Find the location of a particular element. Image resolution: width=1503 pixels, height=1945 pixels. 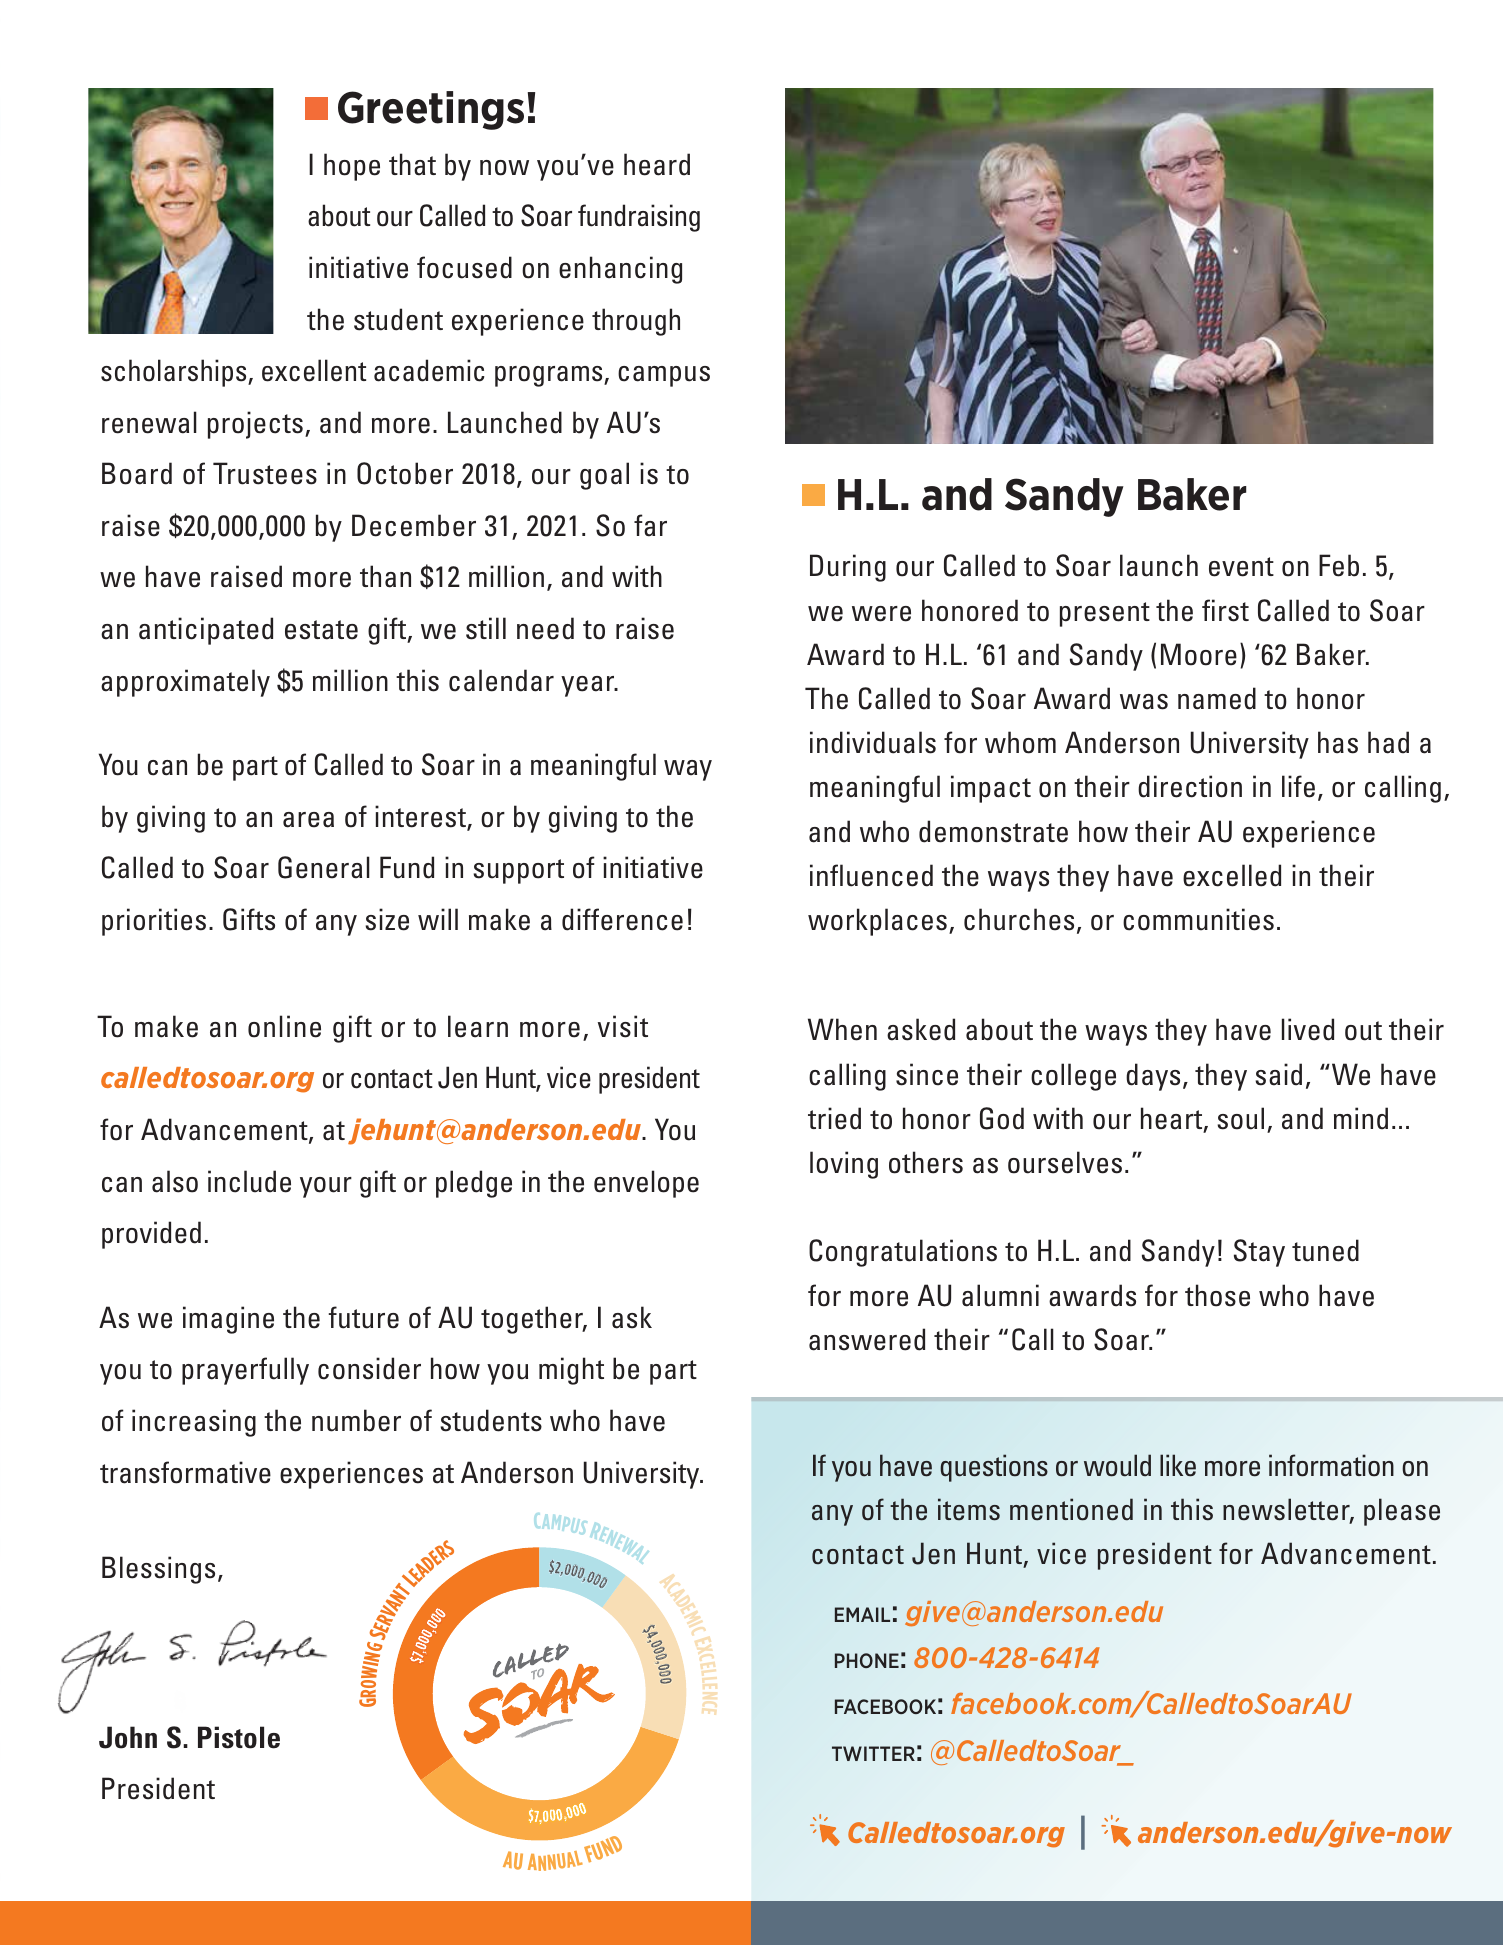

General is located at coordinates (324, 867).
